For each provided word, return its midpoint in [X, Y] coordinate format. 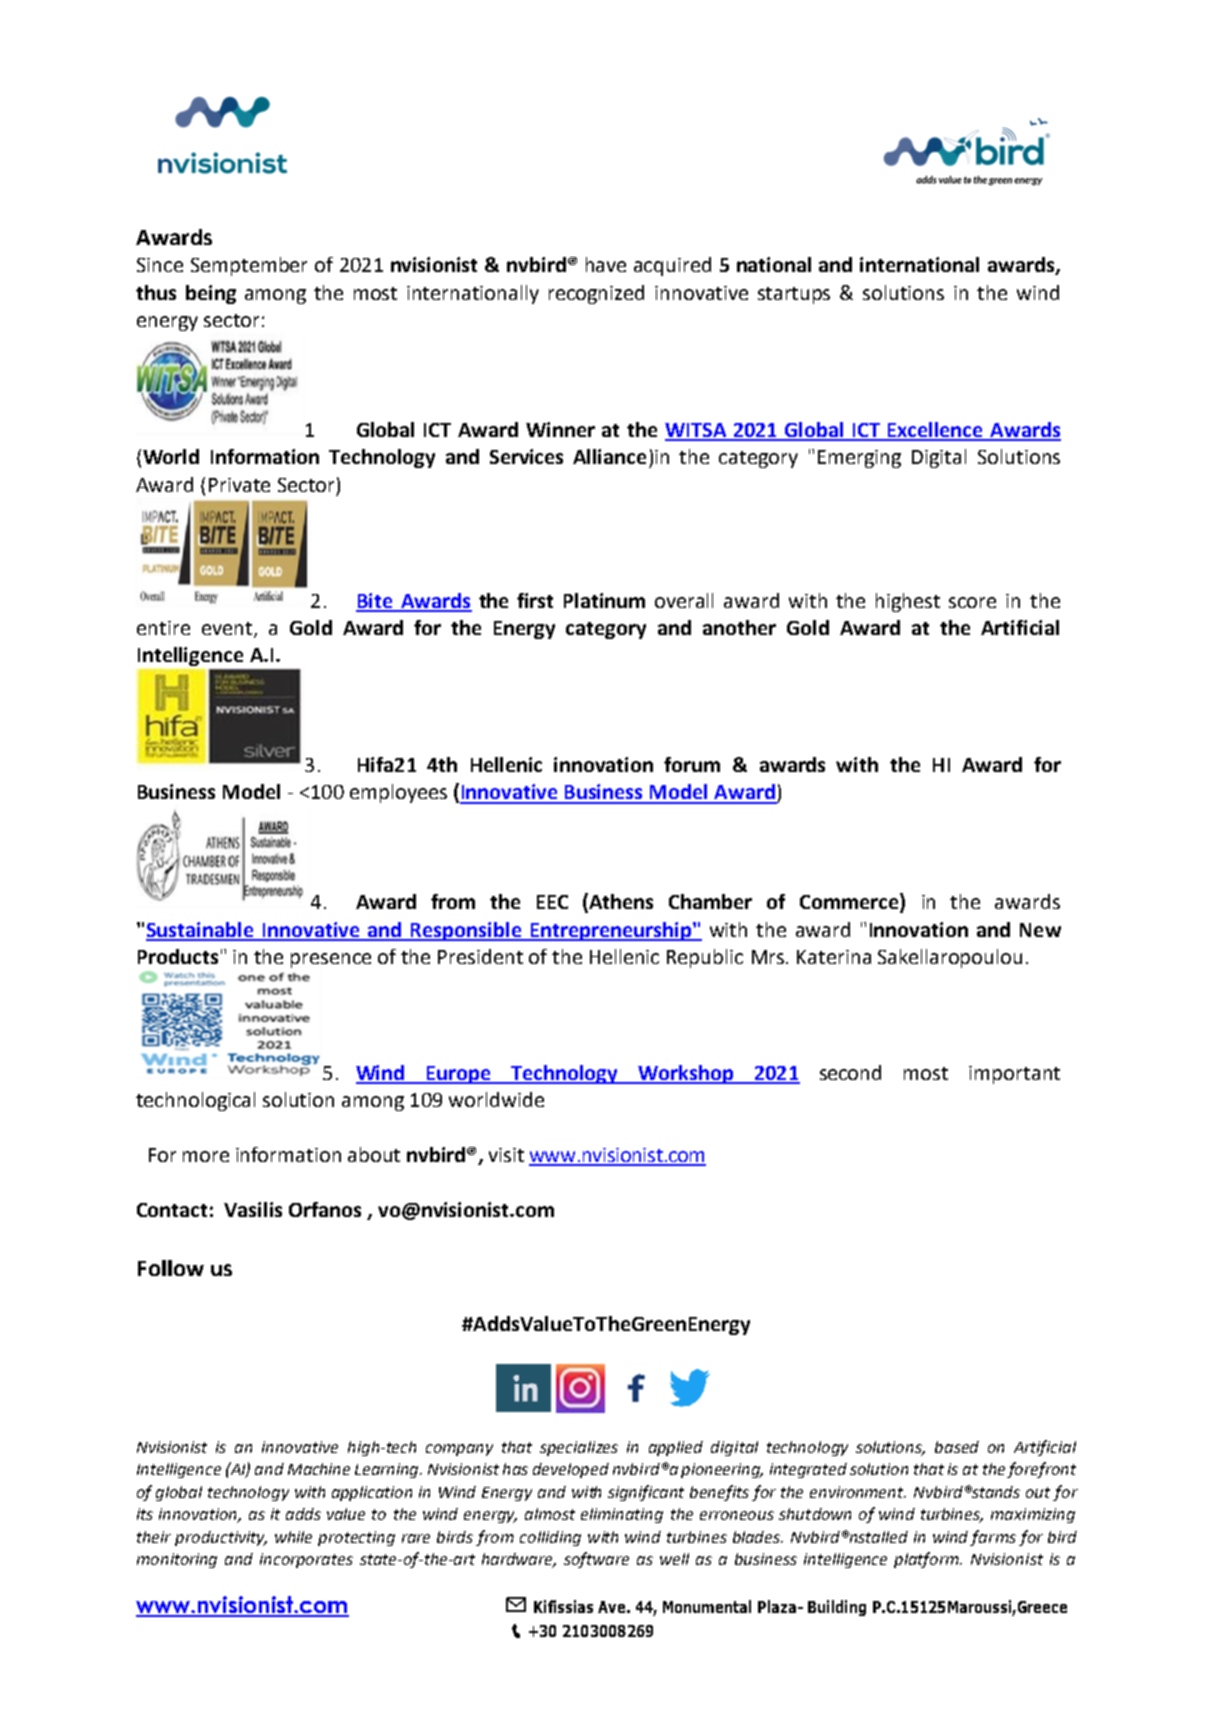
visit [506, 1155]
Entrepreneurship [610, 931]
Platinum [604, 600]
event [228, 630]
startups [794, 295]
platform [928, 1560]
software [596, 1560]
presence [331, 960]
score [972, 602]
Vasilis [253, 1209]
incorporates [306, 1560]
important [1014, 1075]
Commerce [850, 902]
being [211, 294]
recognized [596, 294]
